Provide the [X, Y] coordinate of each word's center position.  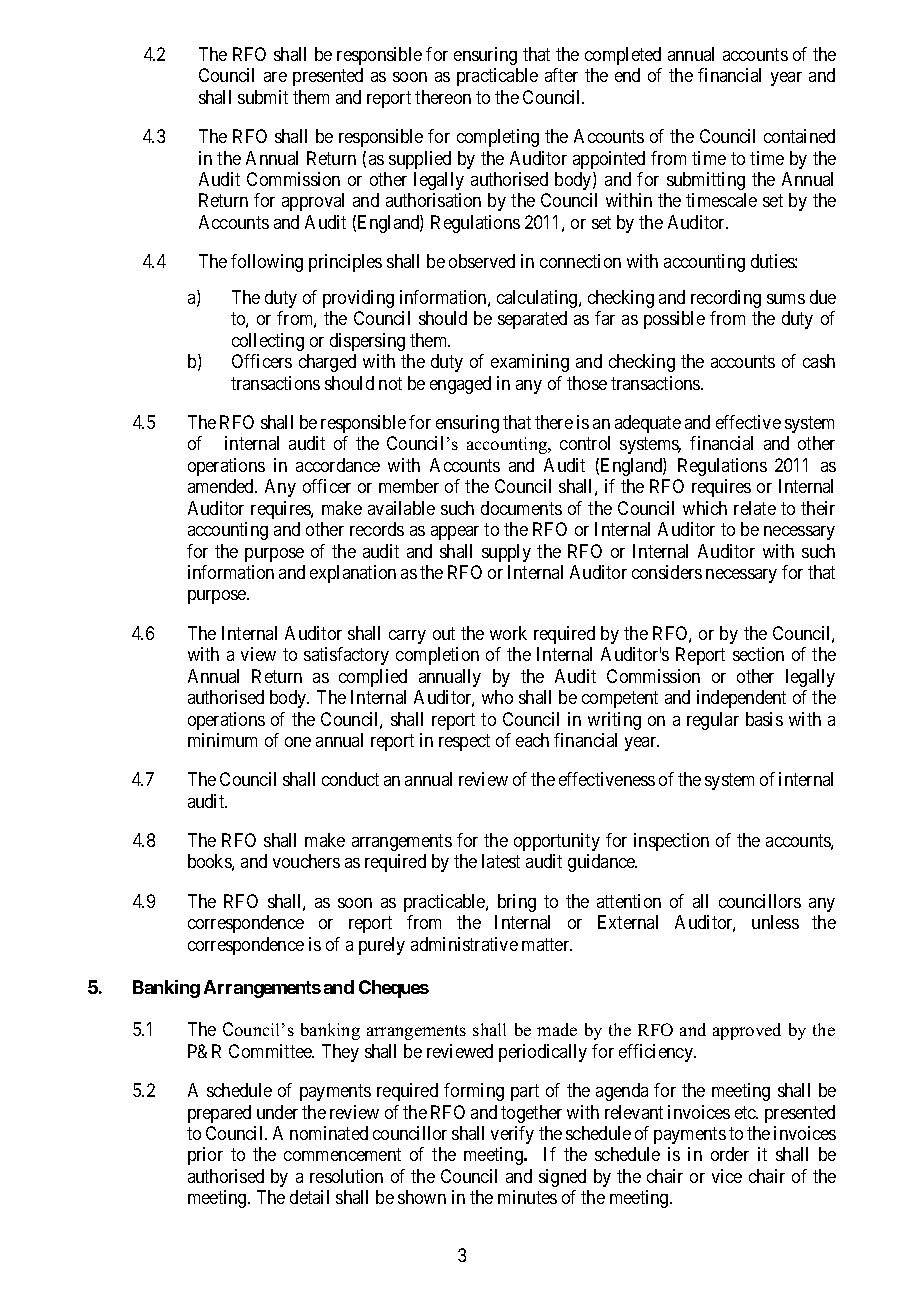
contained [799, 136]
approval [313, 202]
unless [775, 922]
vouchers [306, 861]
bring [517, 903]
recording [726, 299]
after [561, 75]
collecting [268, 342]
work [508, 633]
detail [309, 1197]
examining [530, 363]
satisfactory [346, 656]
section [758, 654]
